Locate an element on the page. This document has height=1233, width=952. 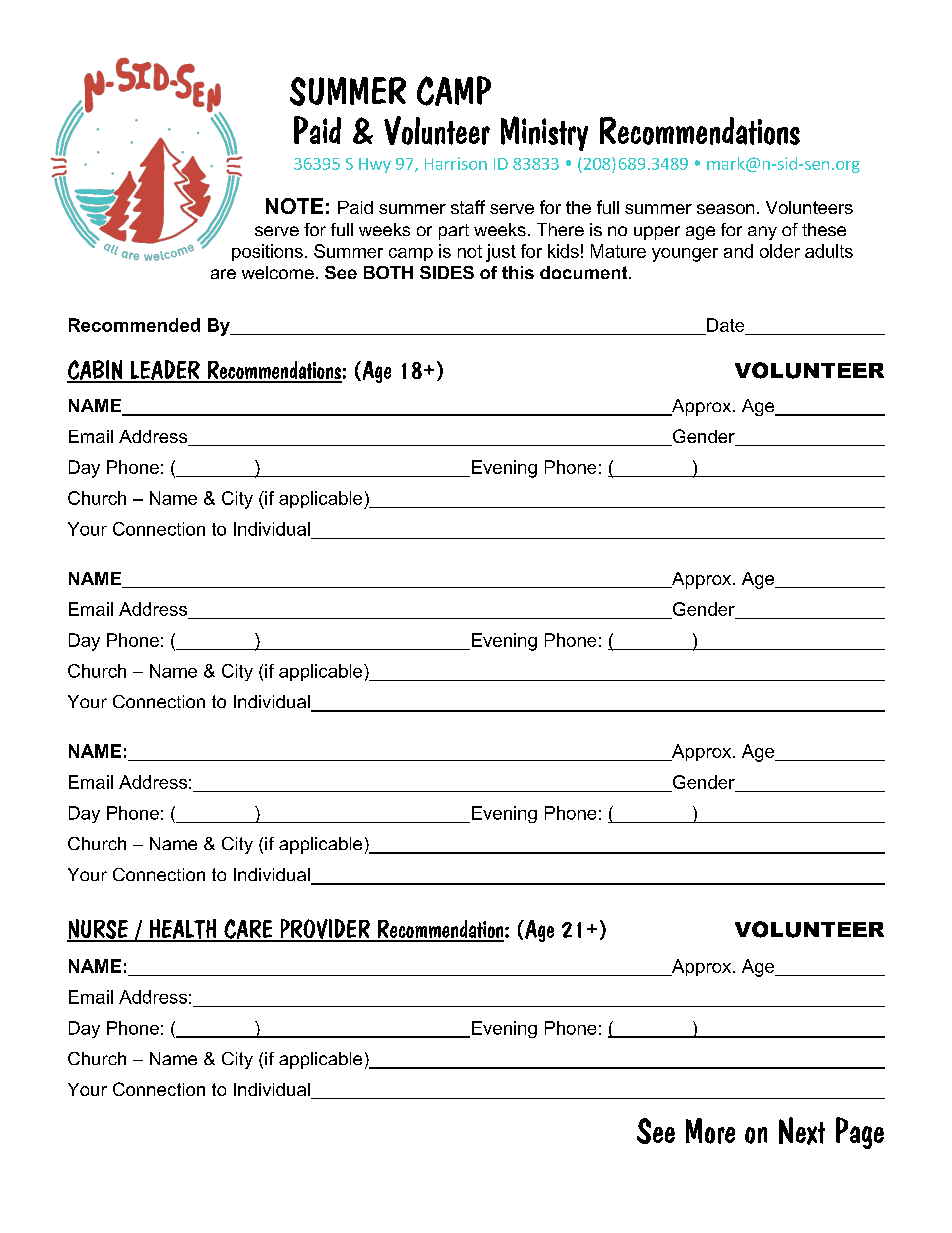
PROVIDER is located at coordinates (325, 930).
